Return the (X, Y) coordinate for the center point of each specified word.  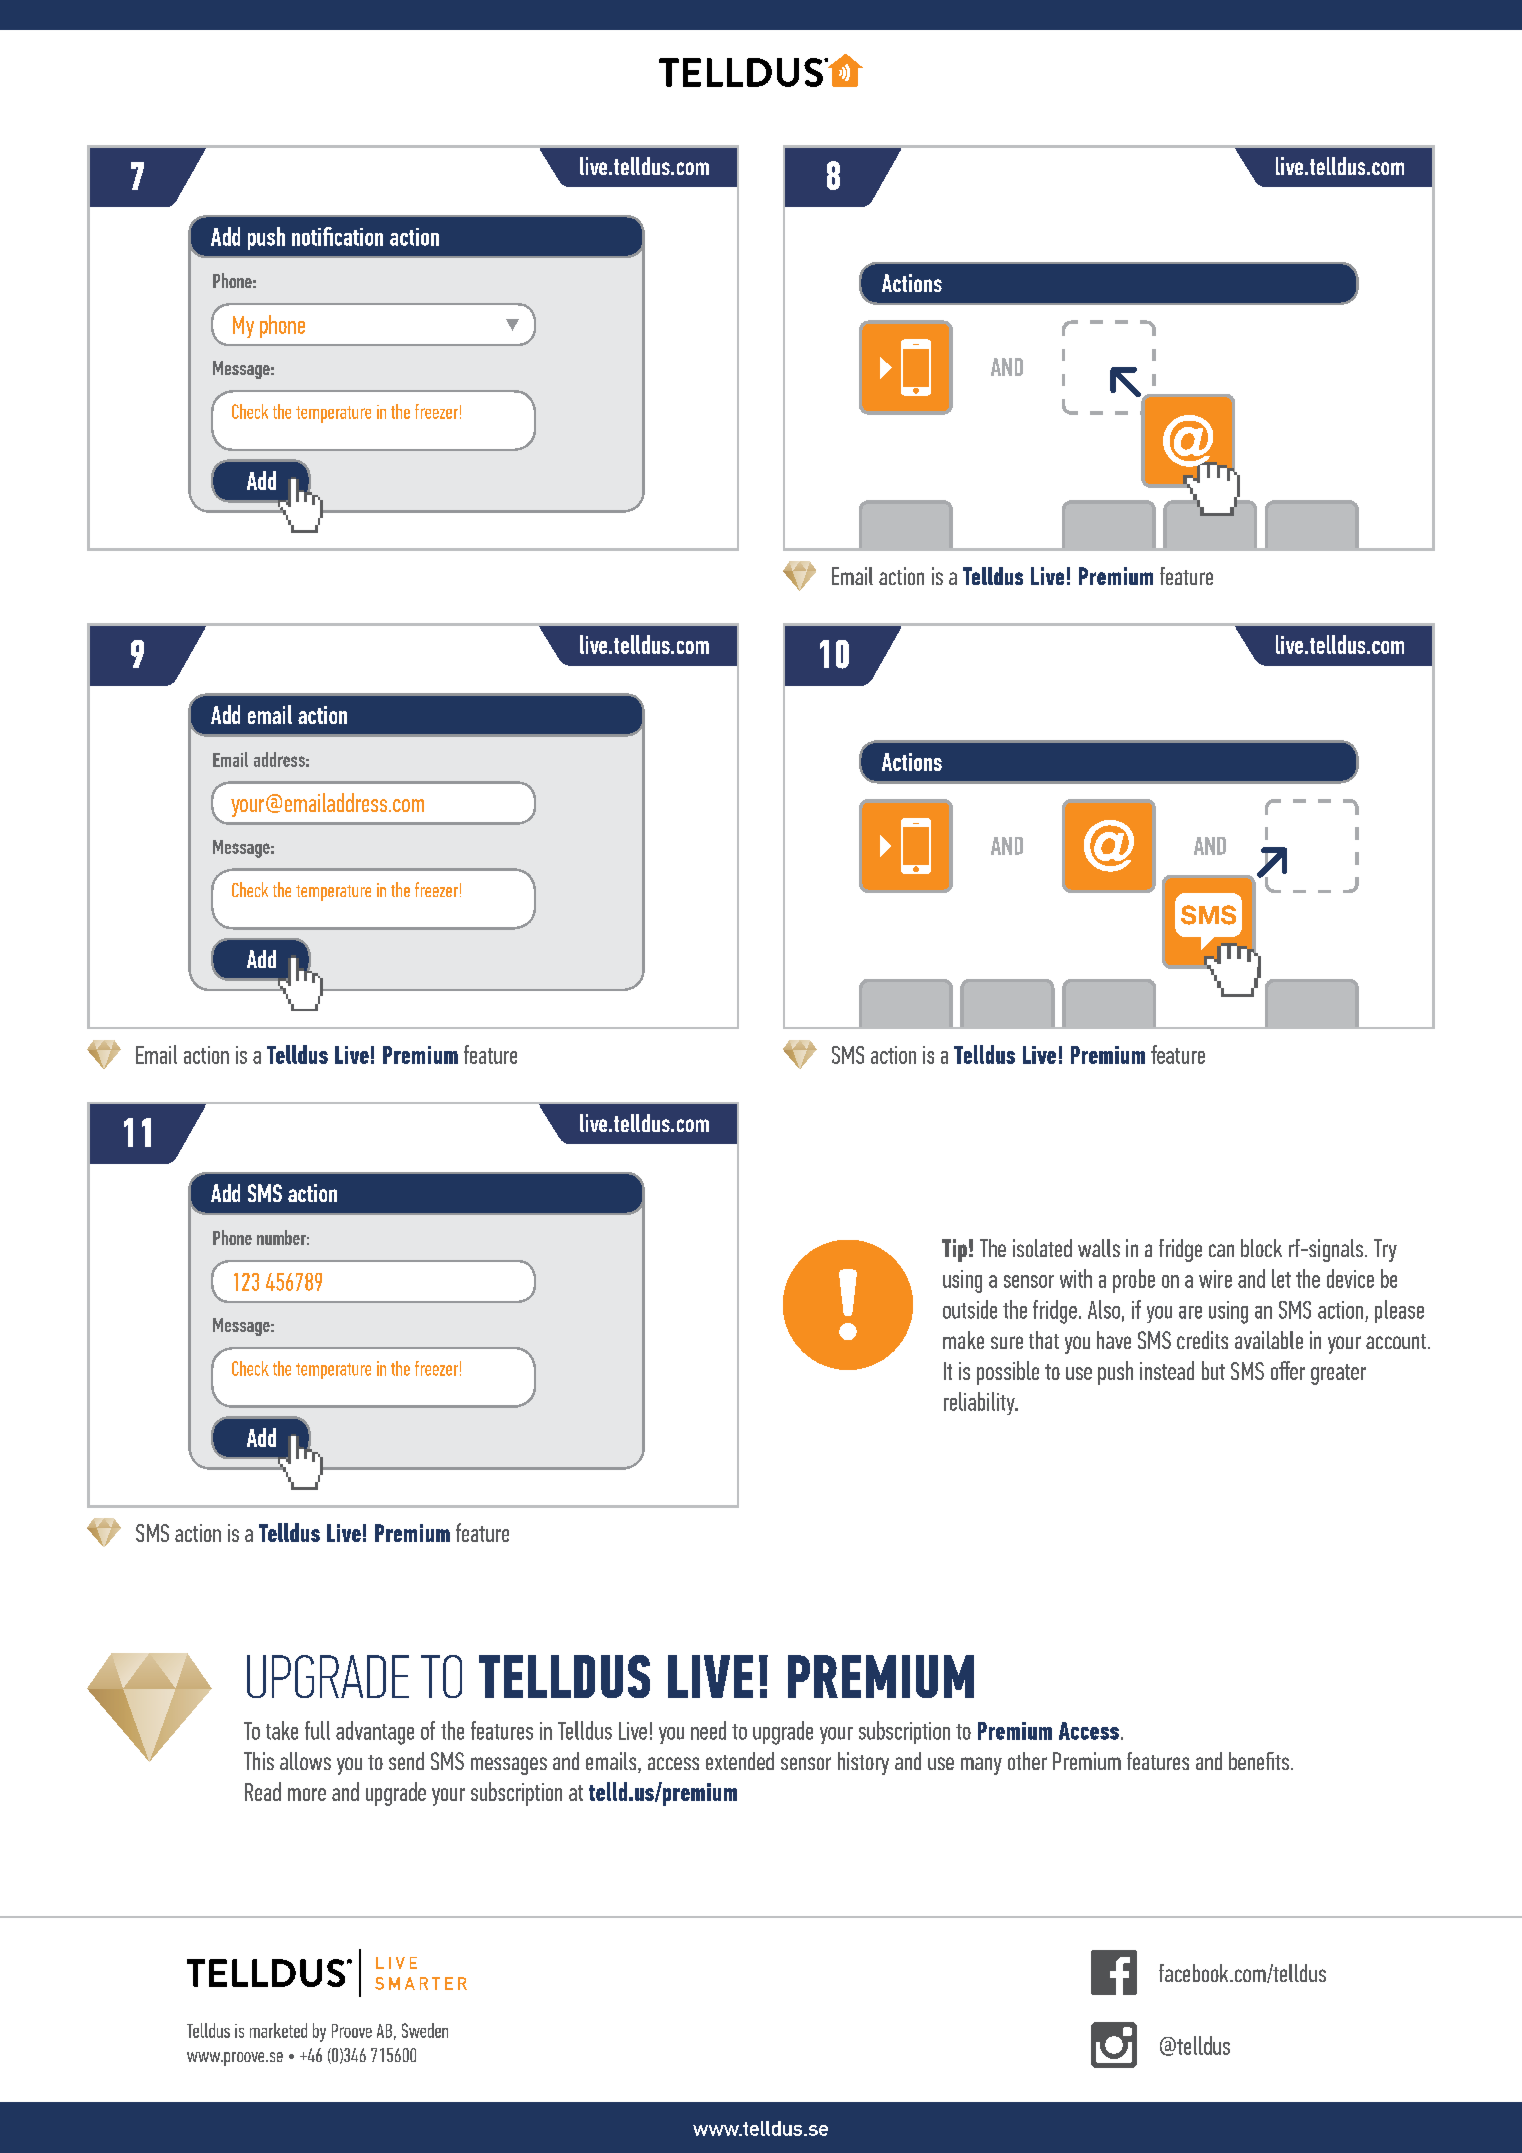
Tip (954, 1250)
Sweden (425, 2030)
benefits (1260, 1761)
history (863, 1763)
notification (337, 236)
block (1261, 1248)
